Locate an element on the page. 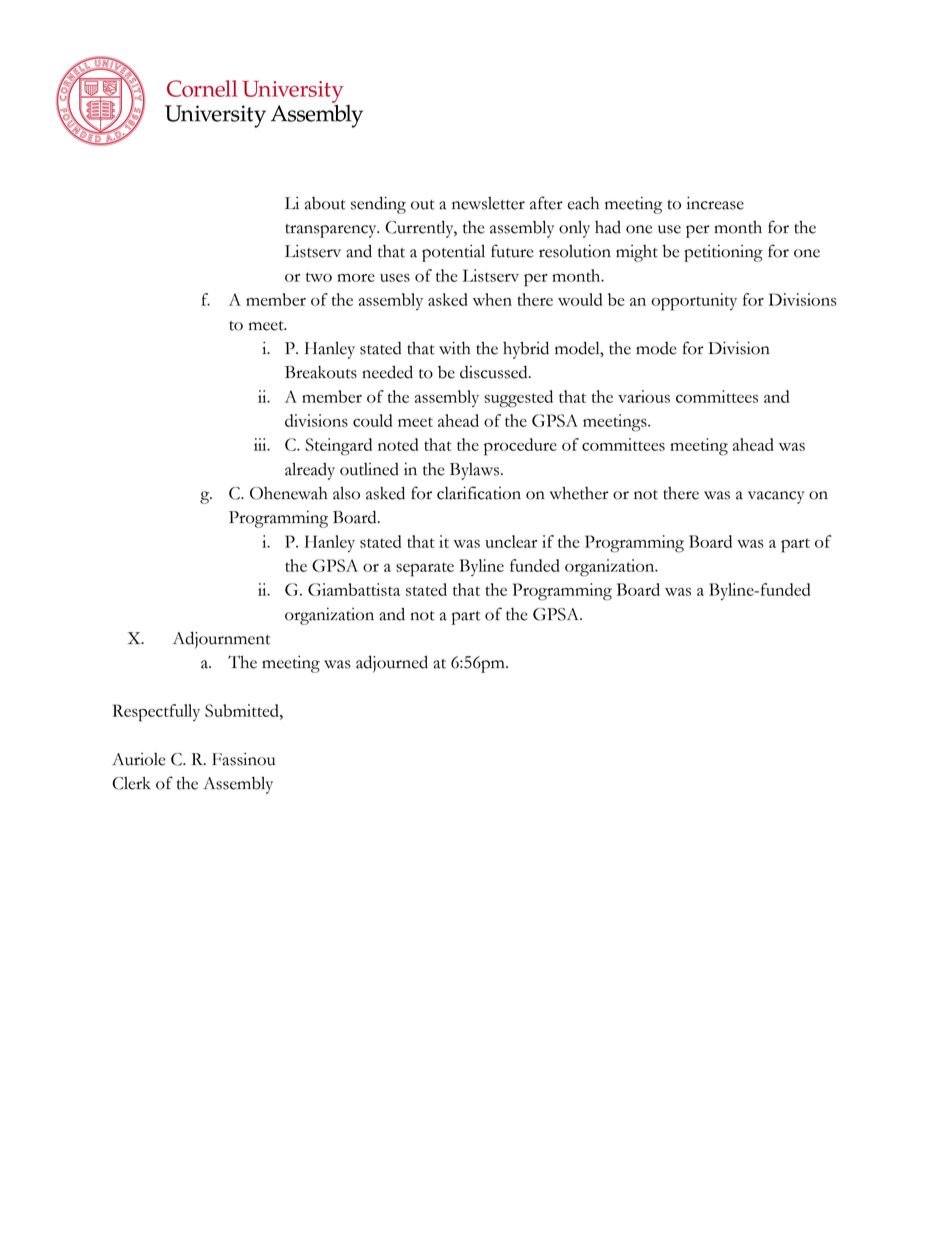 This page has width=952, height=1233. newsletter is located at coordinates (488, 203).
